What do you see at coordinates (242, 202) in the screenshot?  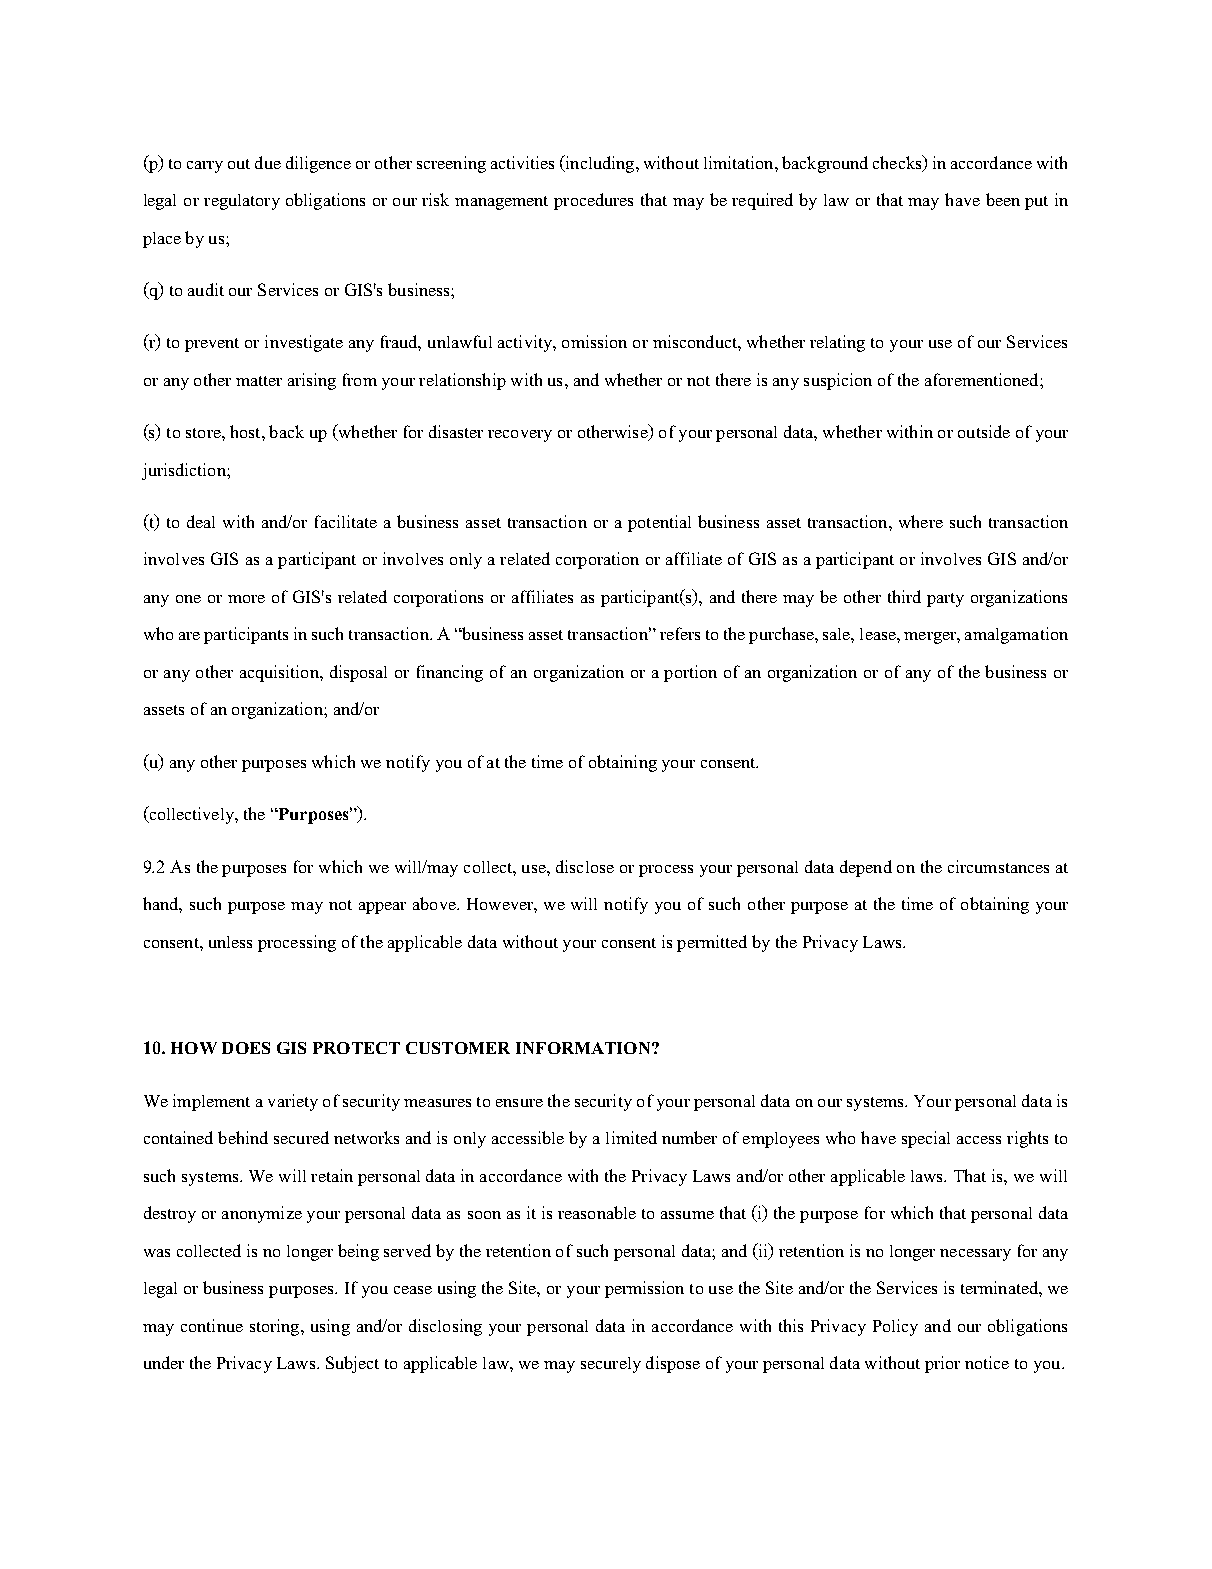 I see `regulatory` at bounding box center [242, 202].
